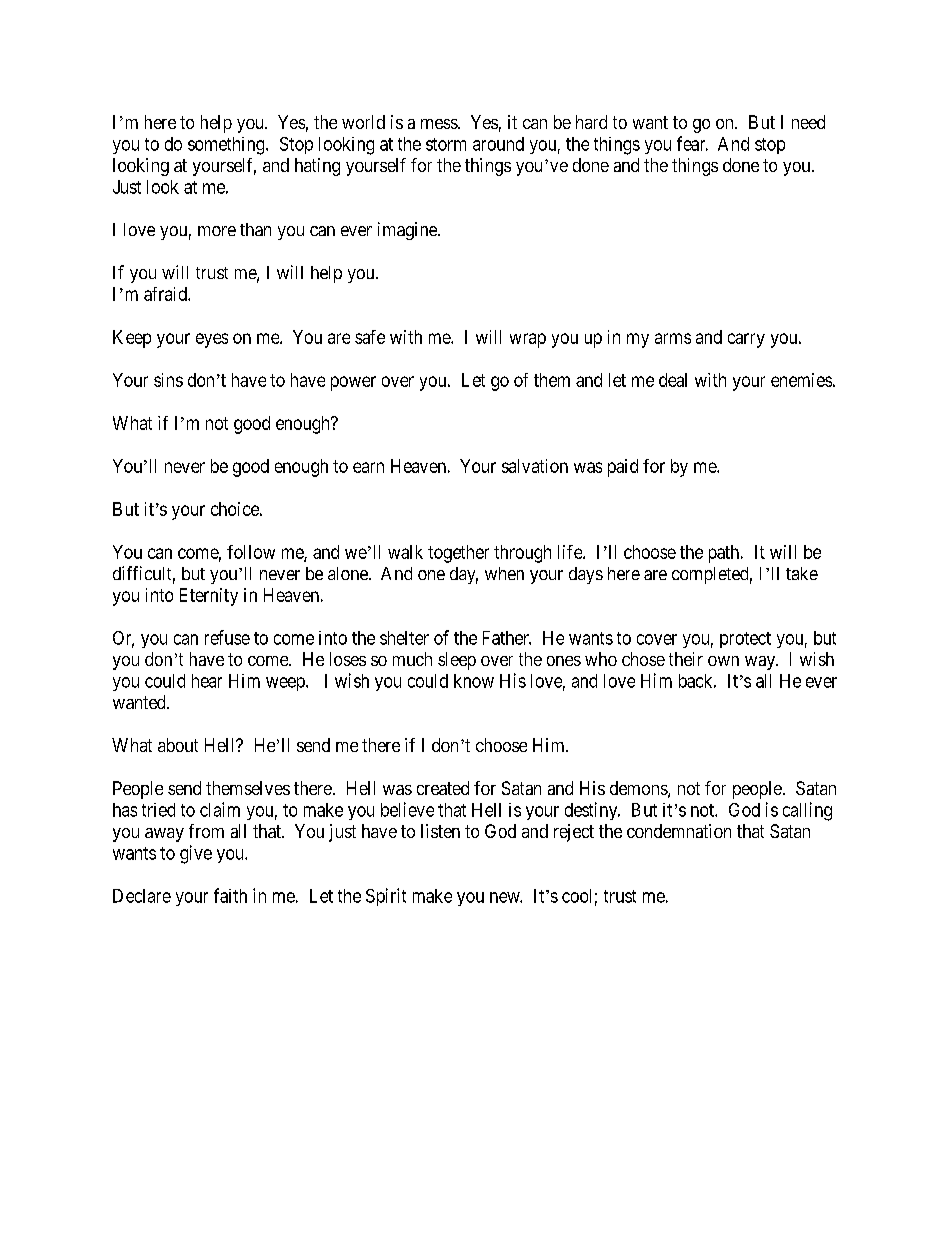  I want to click on sins, so click(168, 380).
